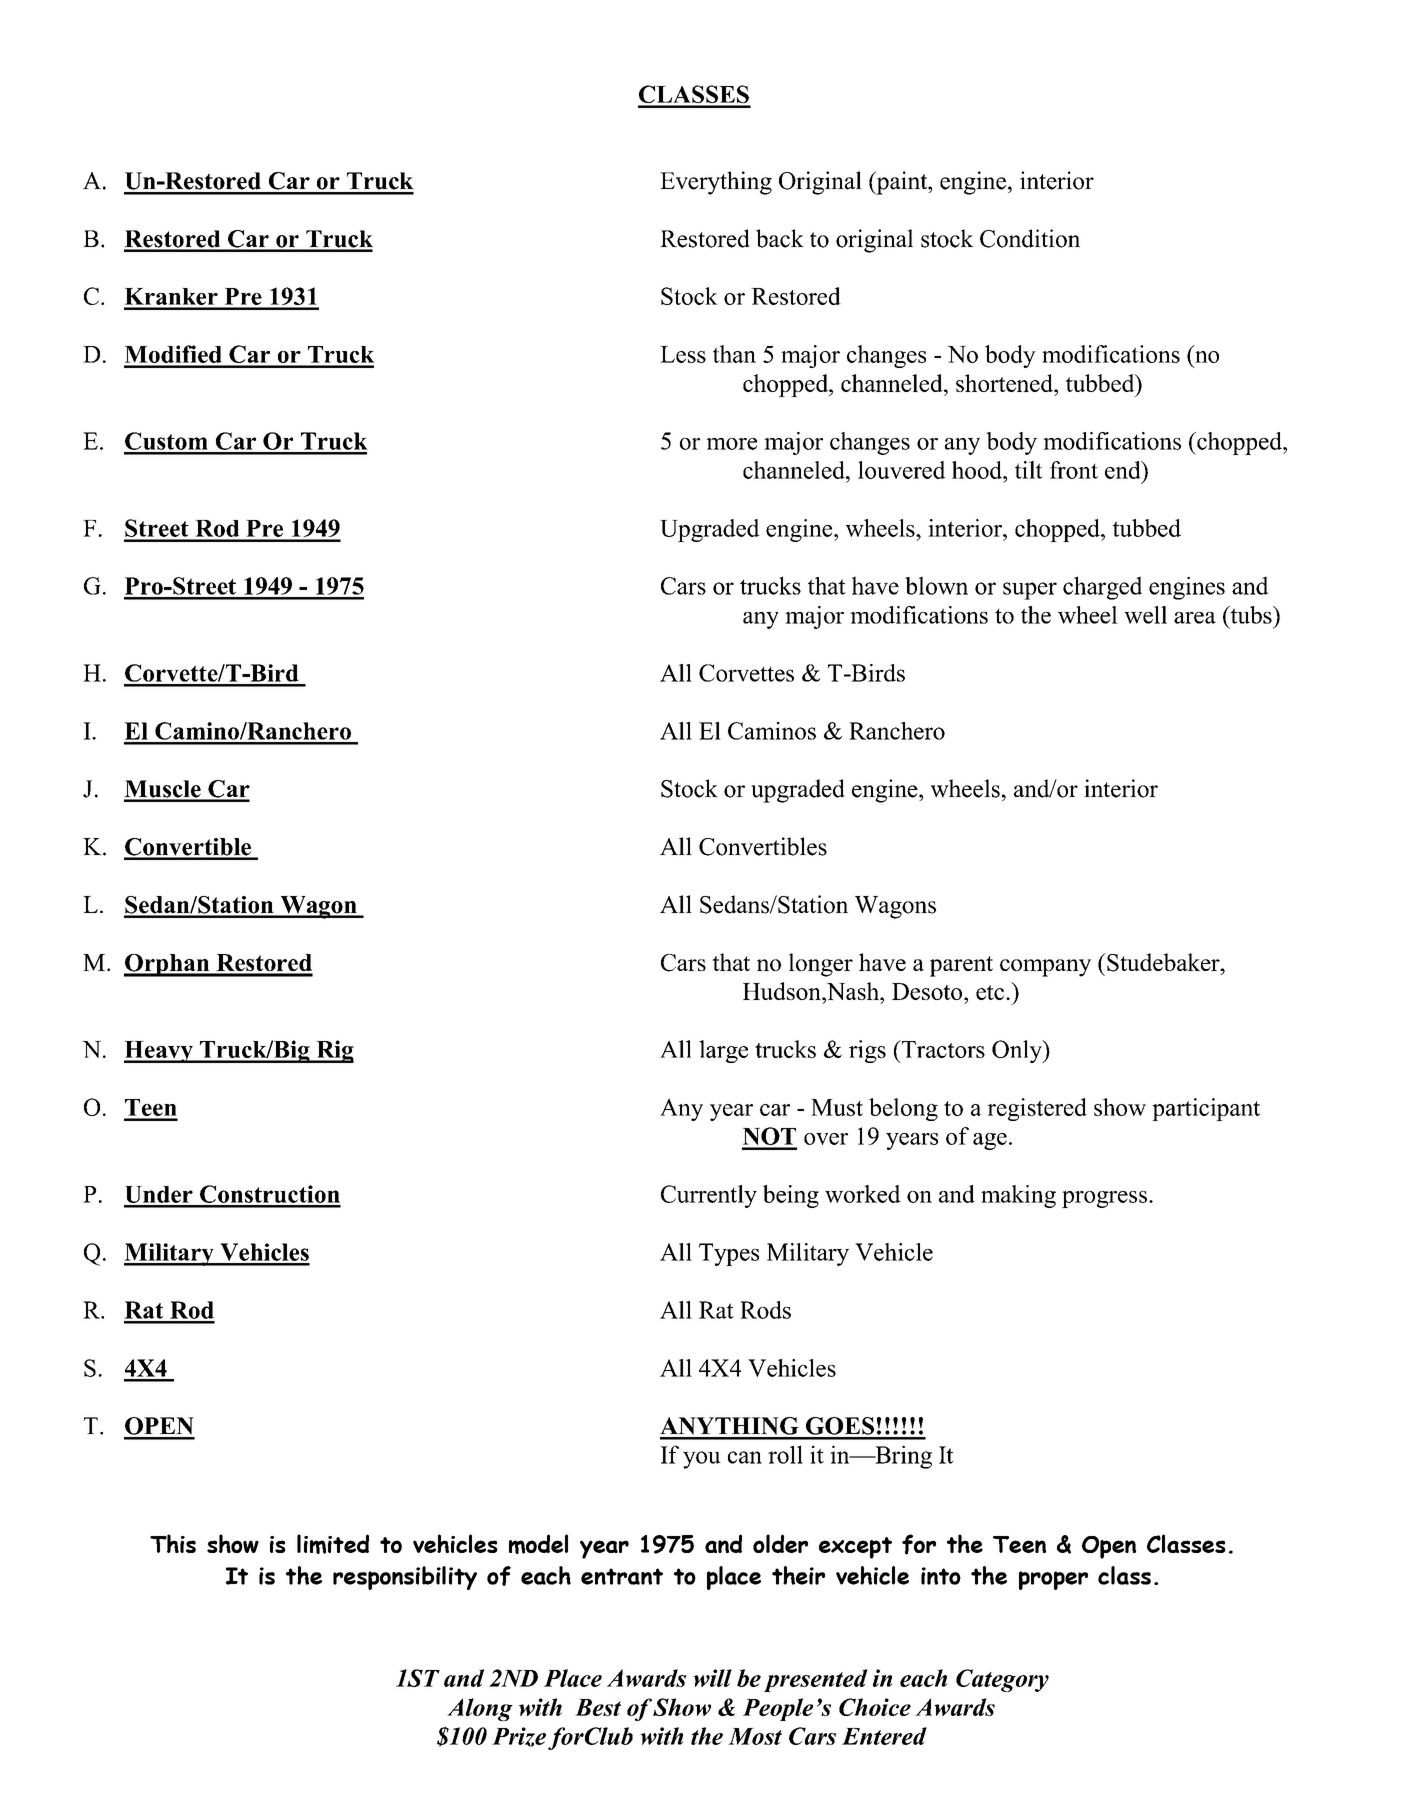 This screenshot has height=1813, width=1401. I want to click on Studebaker, so click(1163, 962).
